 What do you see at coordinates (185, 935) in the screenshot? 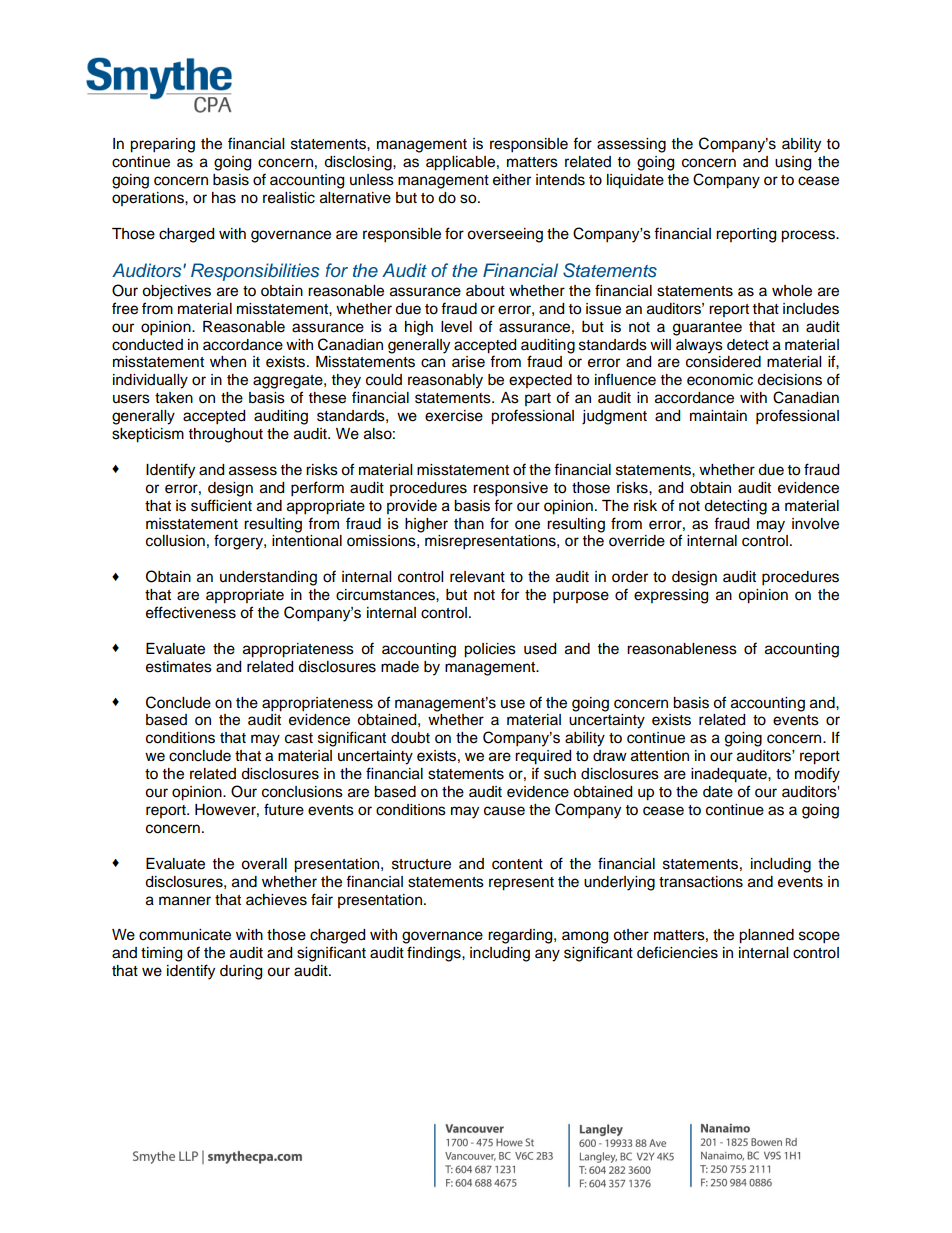
I see `communicate` at bounding box center [185, 935].
